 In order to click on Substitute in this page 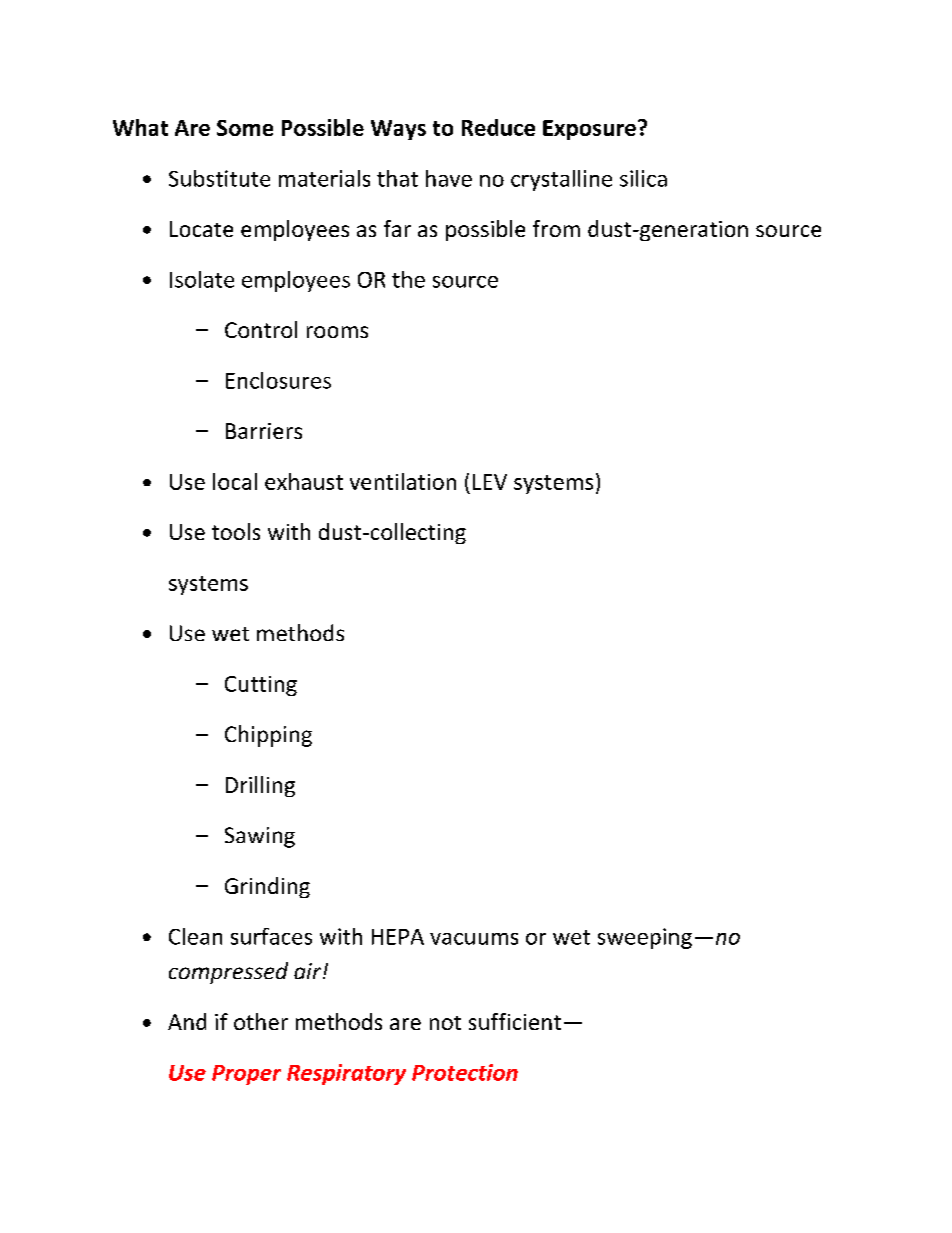, I will do `click(219, 178)`.
